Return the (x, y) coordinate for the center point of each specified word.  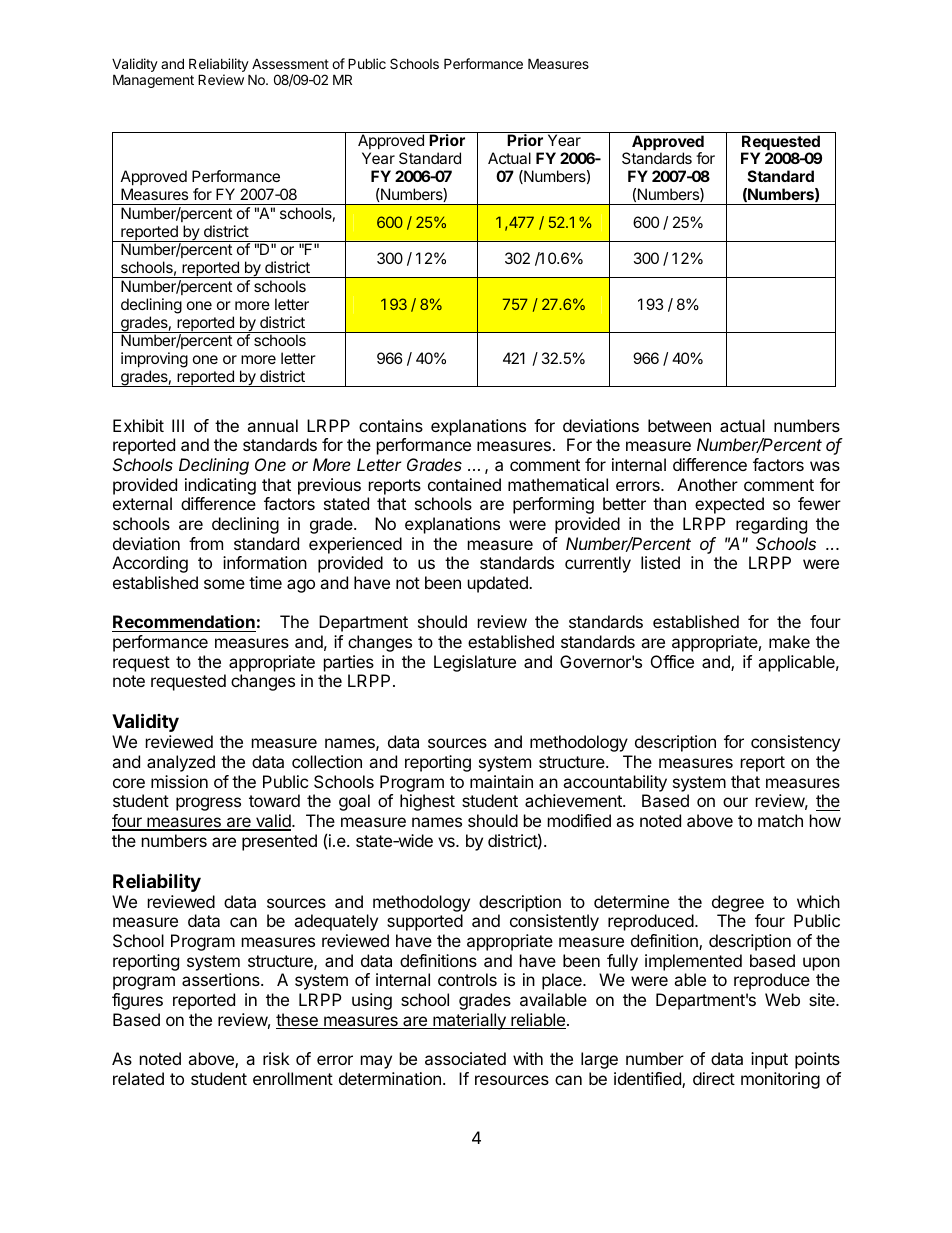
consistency (795, 743)
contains (391, 425)
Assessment (290, 63)
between (679, 425)
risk (276, 1058)
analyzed (181, 763)
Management (153, 81)
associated (465, 1058)
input (769, 1060)
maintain (501, 781)
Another (707, 484)
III (178, 425)
